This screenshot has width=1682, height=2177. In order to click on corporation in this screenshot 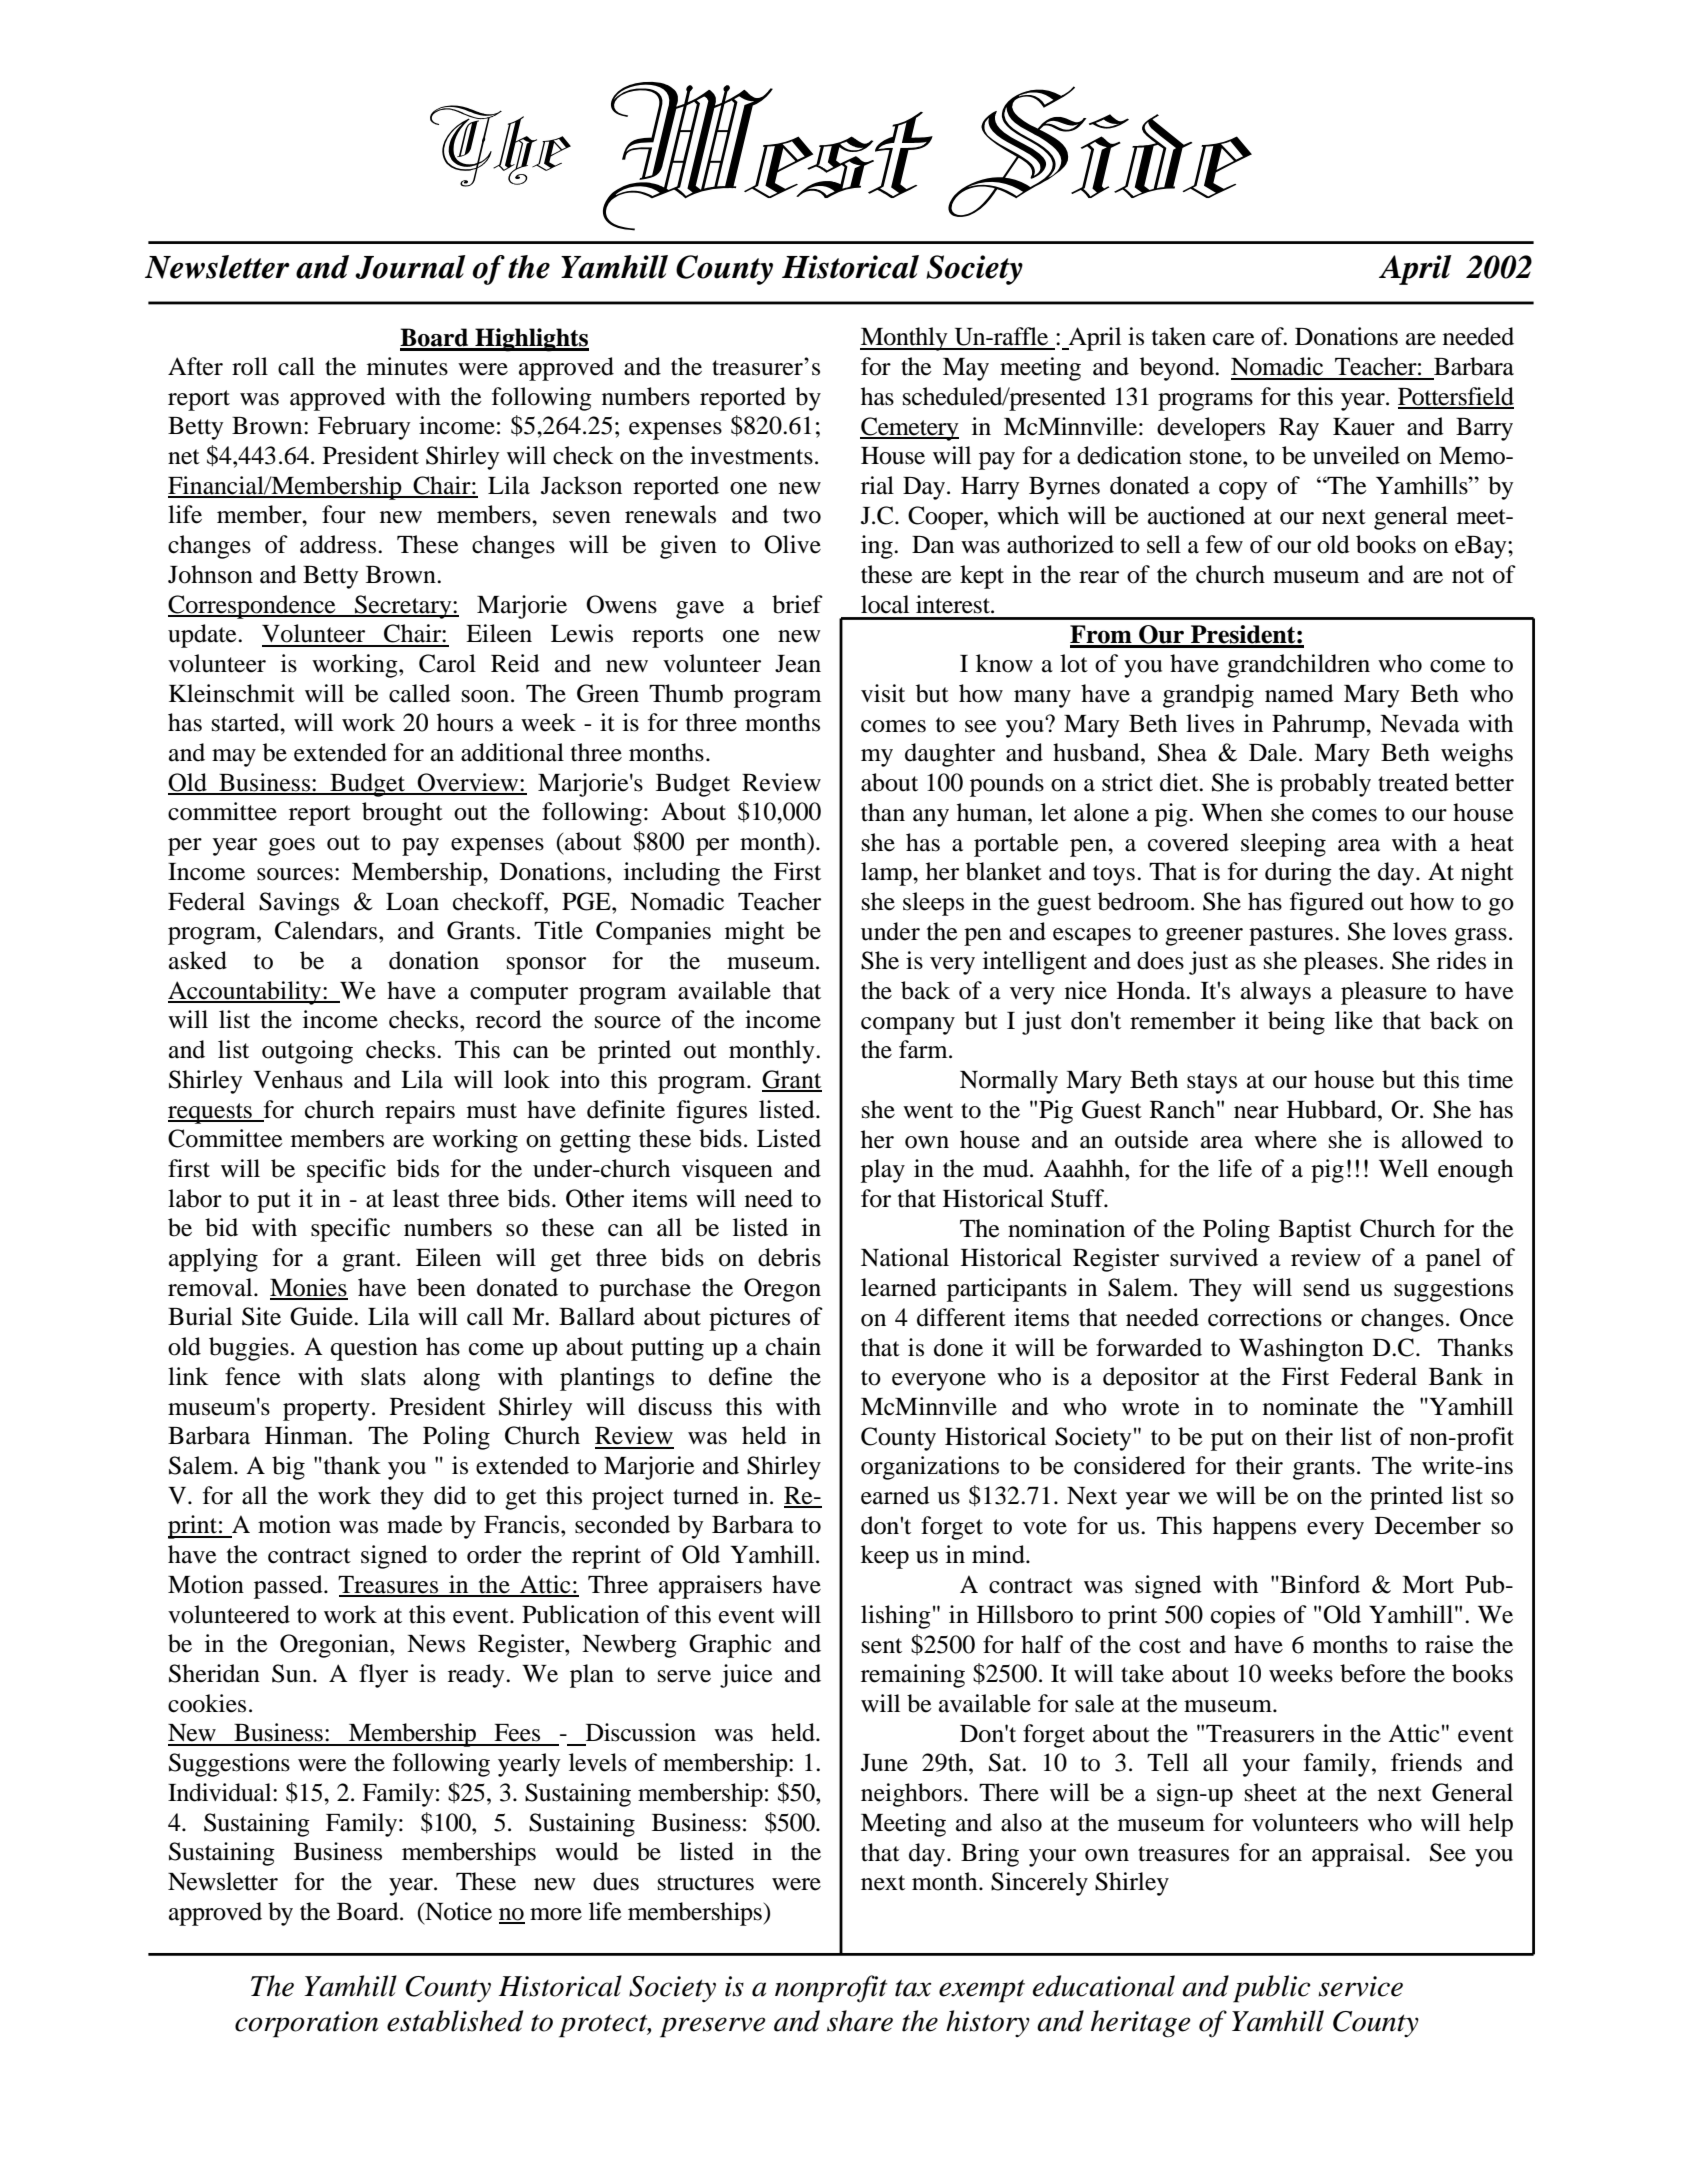, I will do `click(306, 2024)`.
